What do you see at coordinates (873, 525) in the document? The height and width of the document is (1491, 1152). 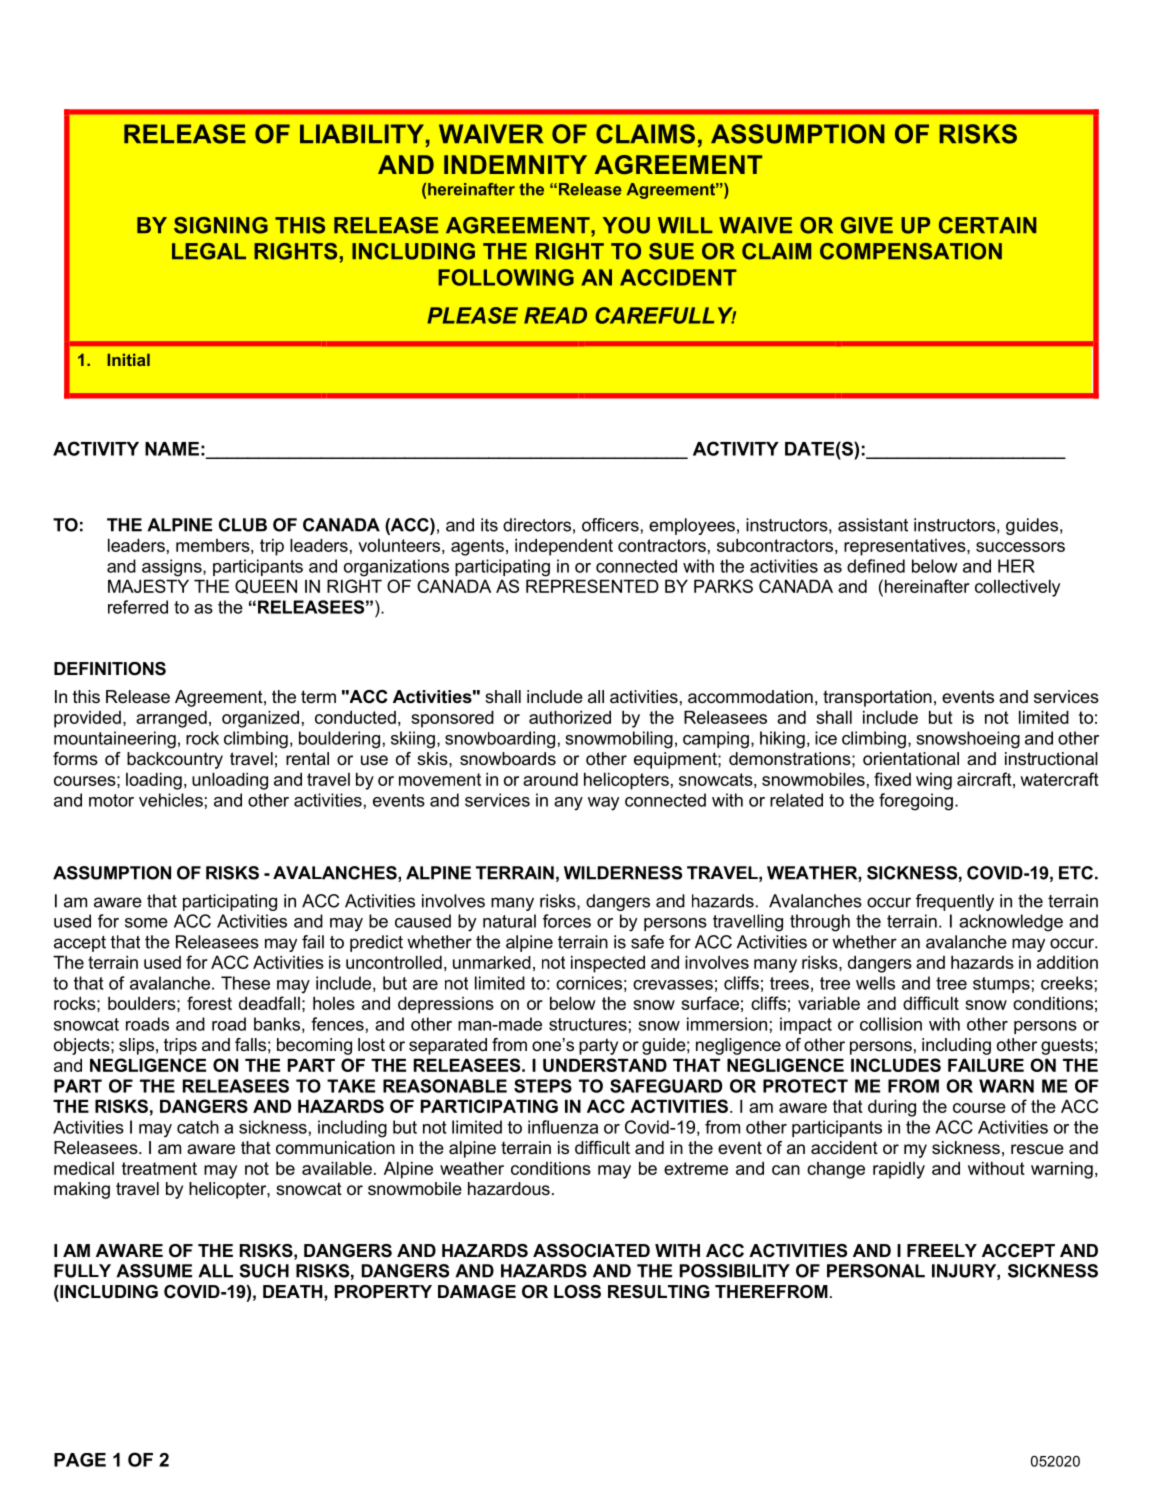 I see `assistant` at bounding box center [873, 525].
